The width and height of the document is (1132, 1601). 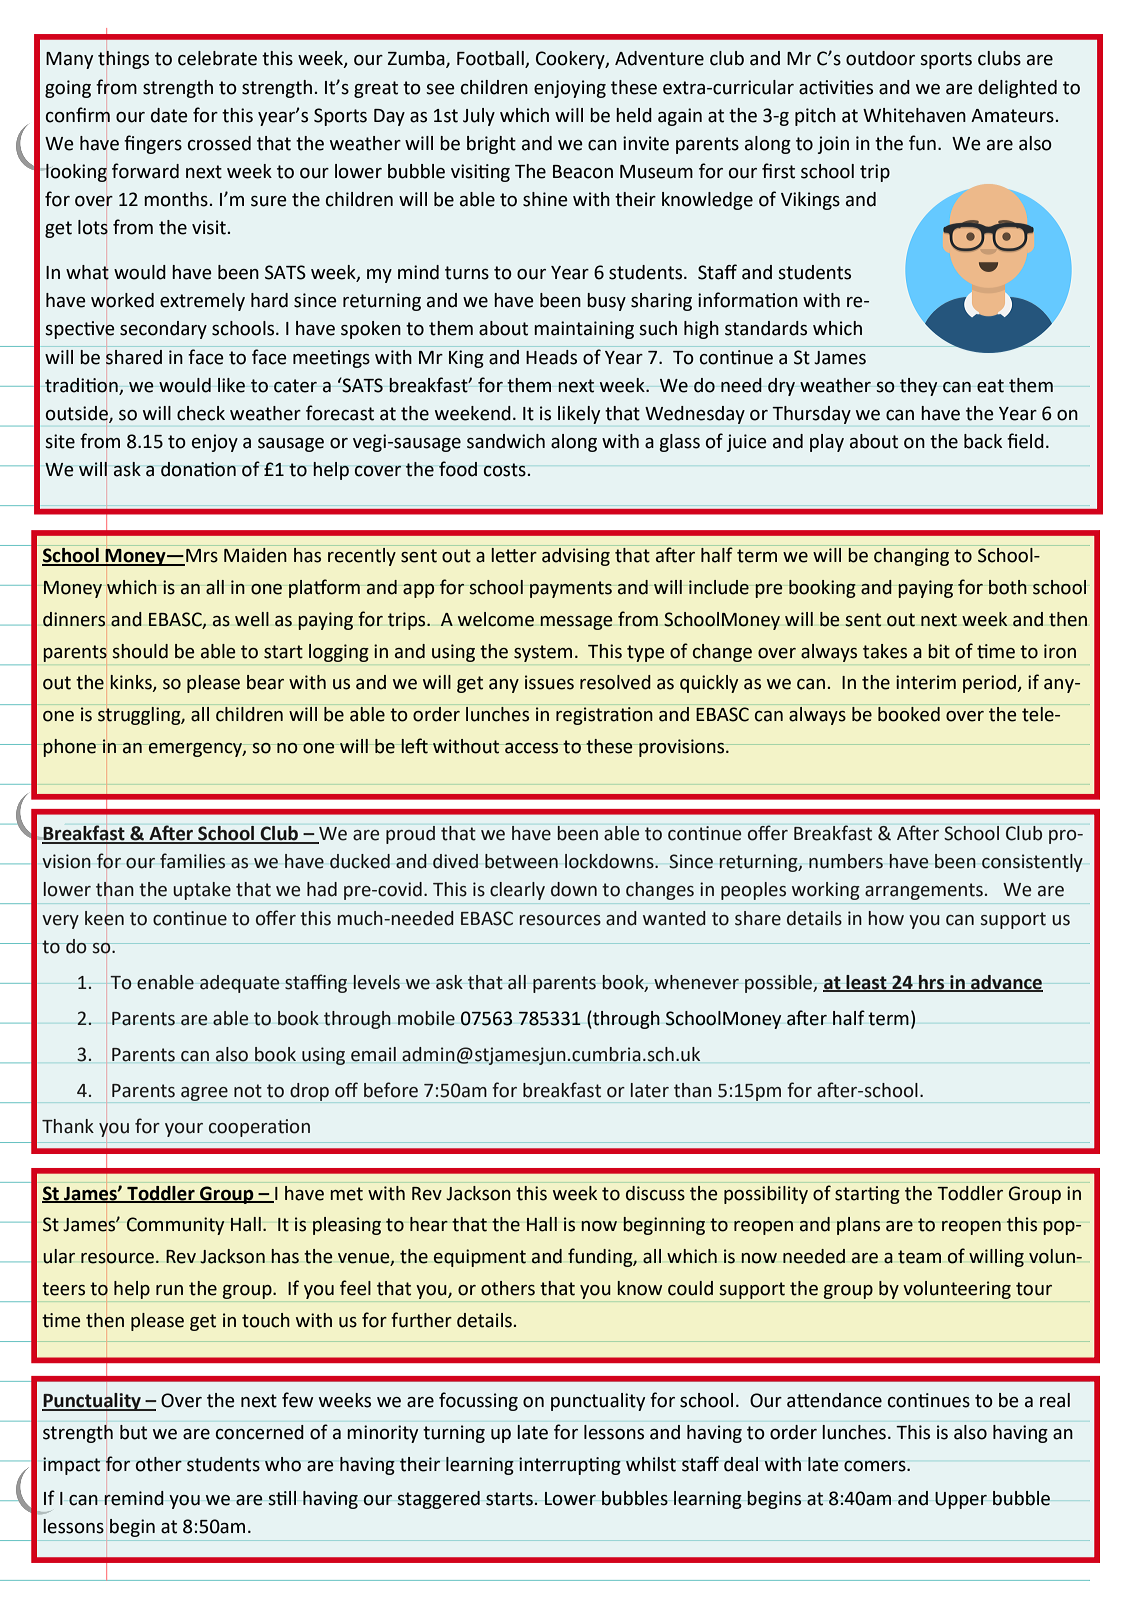 I want to click on Upper, so click(x=961, y=1500).
